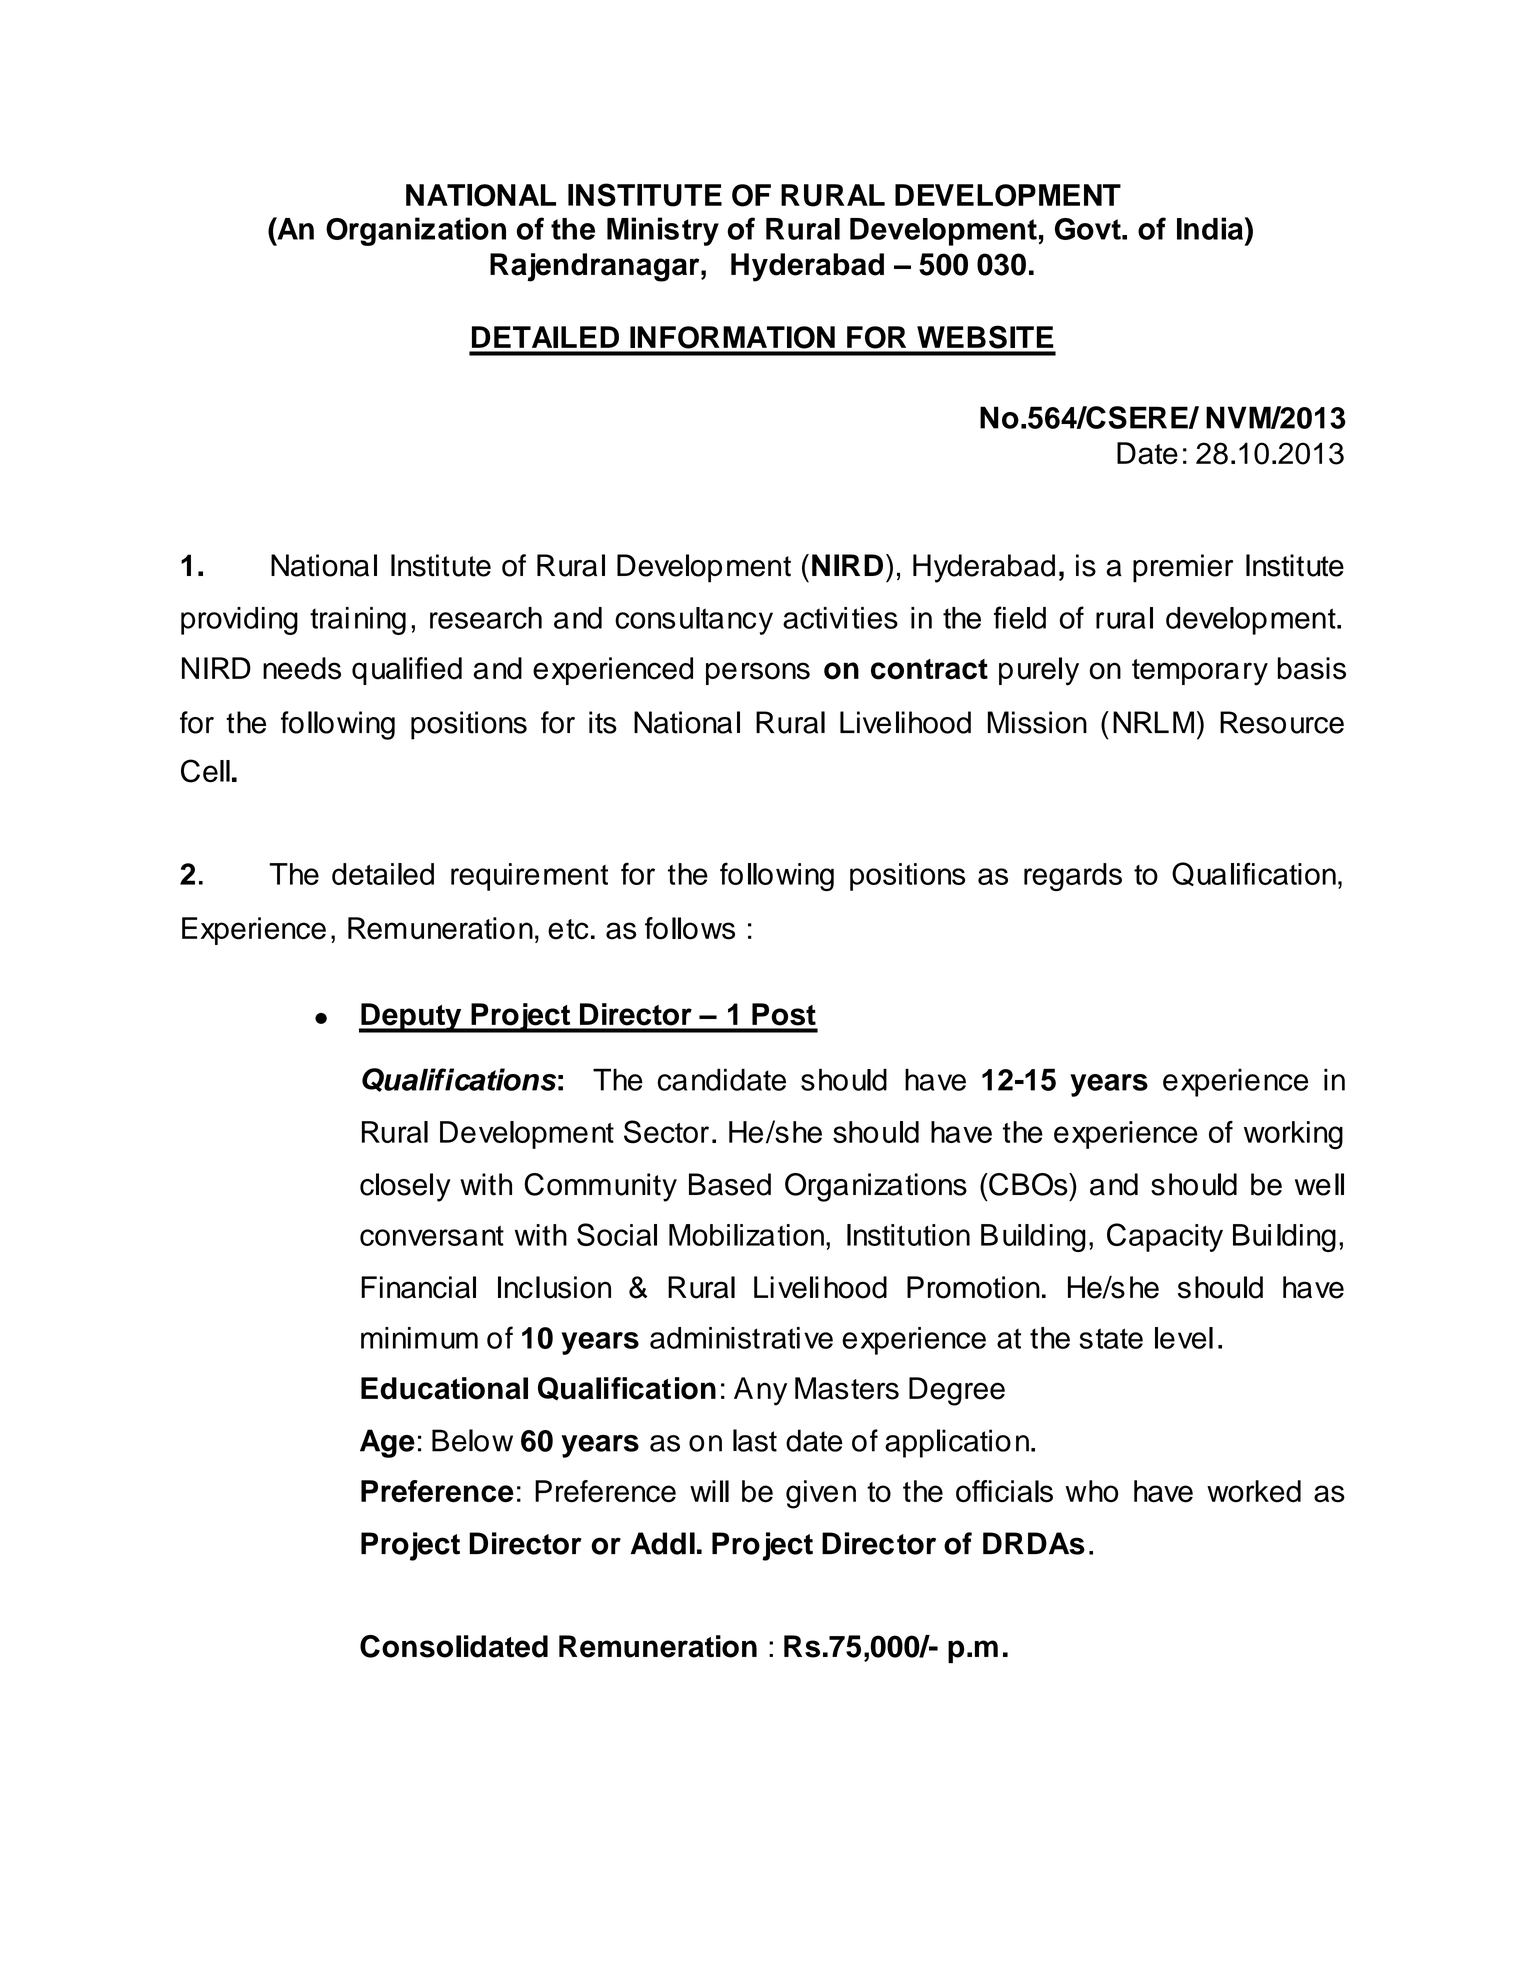 This document has height=1973, width=1525. Describe the element at coordinates (755, 1440) in the document. I see `last` at that location.
